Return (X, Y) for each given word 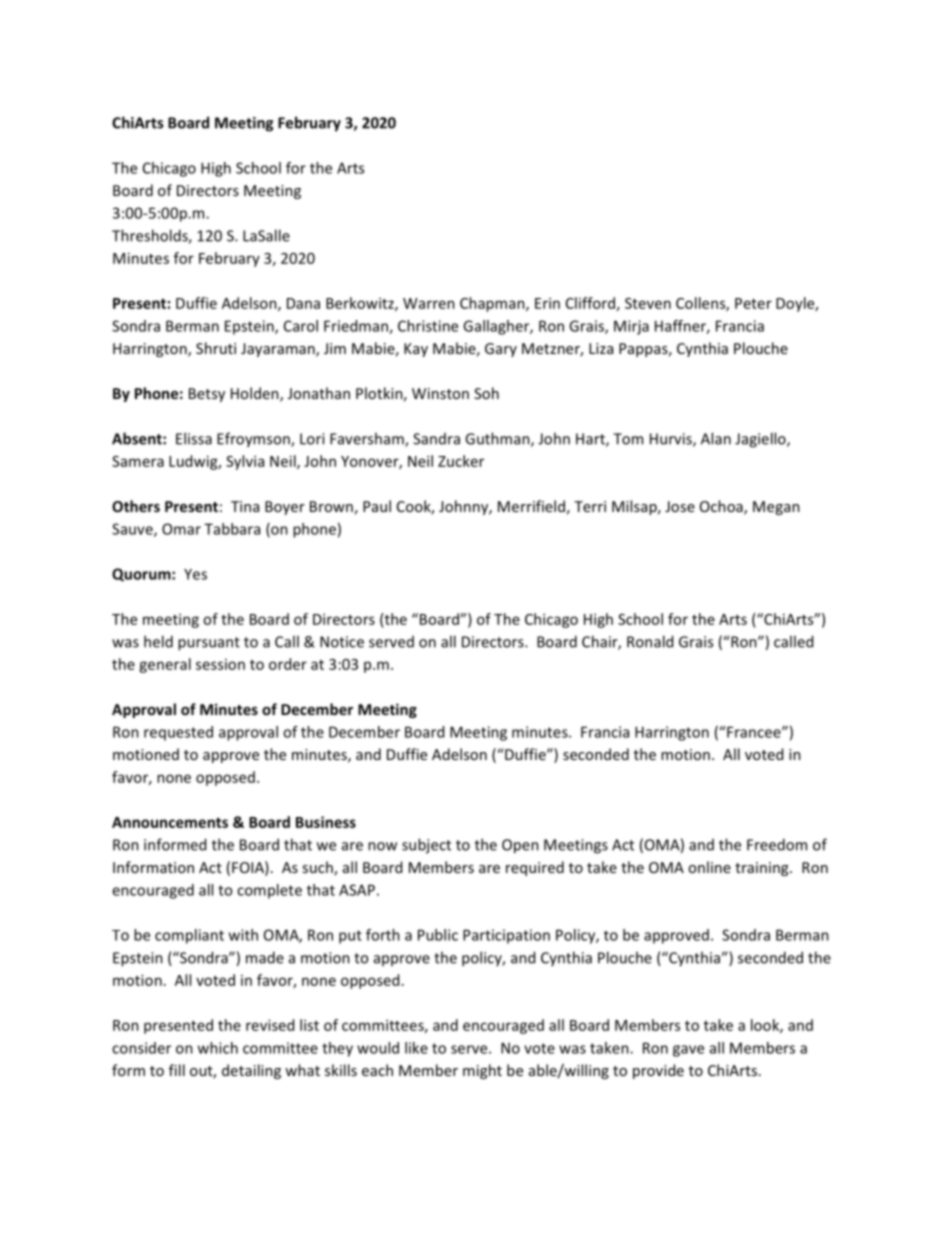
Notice (342, 642)
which (218, 1048)
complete (269, 891)
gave (688, 1051)
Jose (680, 506)
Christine (428, 326)
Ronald (650, 641)
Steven (648, 303)
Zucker (461, 461)
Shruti (216, 348)
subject (426, 846)
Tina (245, 506)
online (709, 867)
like (416, 1048)
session (220, 664)
